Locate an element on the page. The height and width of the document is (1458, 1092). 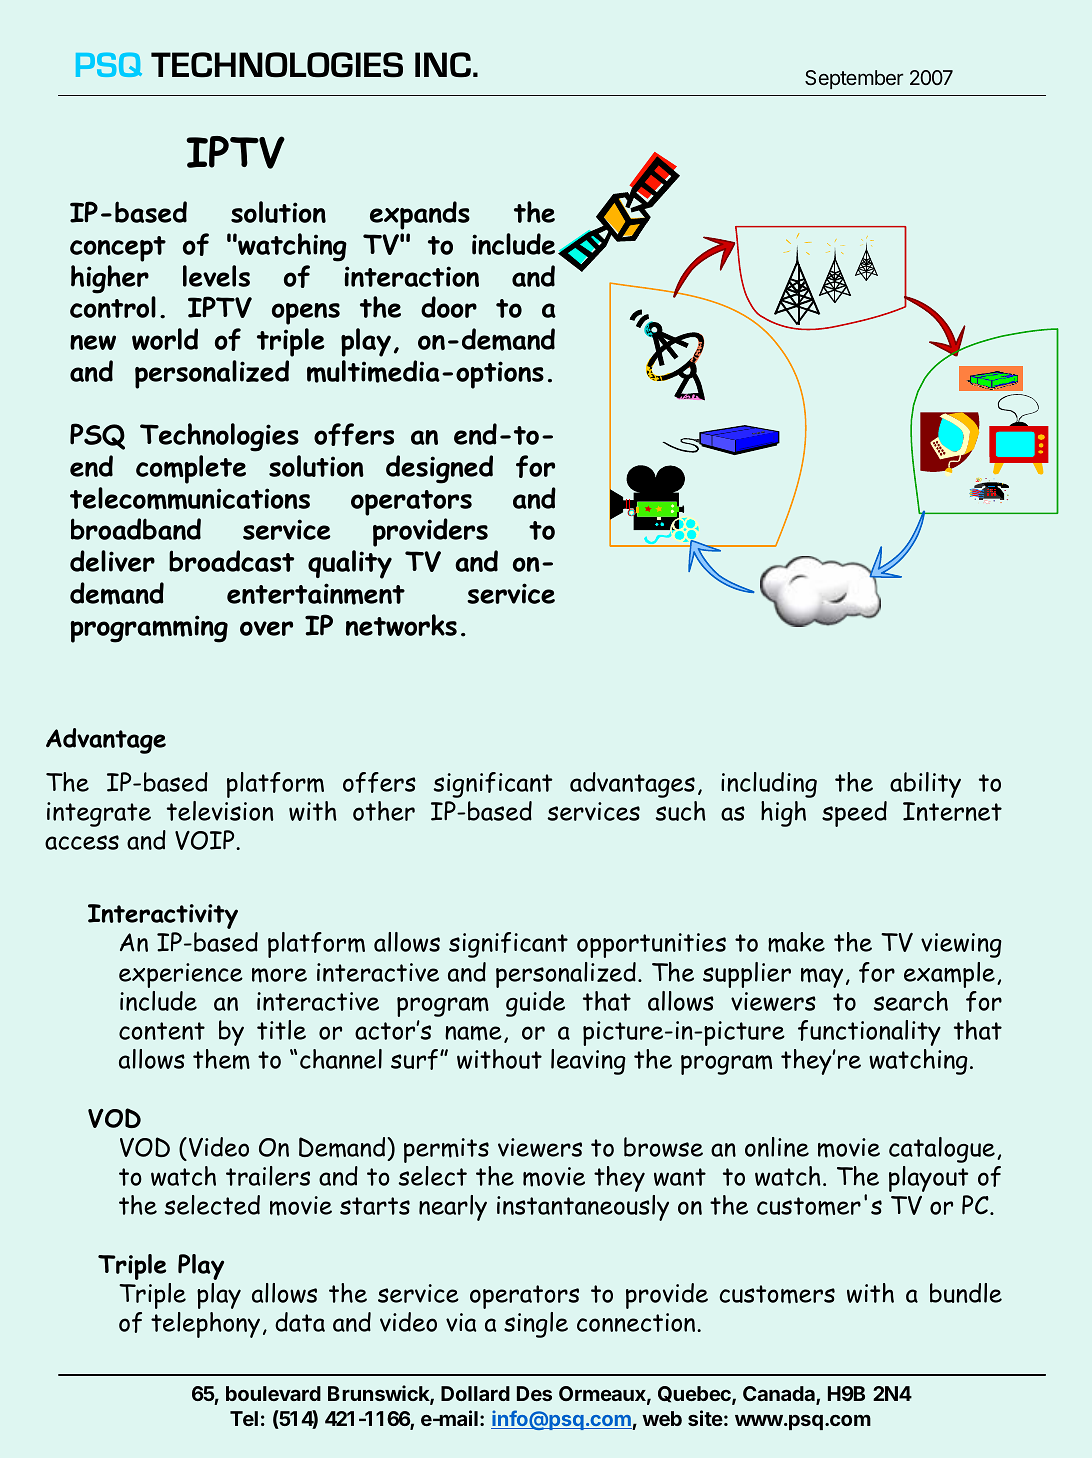
experience is located at coordinates (181, 975).
